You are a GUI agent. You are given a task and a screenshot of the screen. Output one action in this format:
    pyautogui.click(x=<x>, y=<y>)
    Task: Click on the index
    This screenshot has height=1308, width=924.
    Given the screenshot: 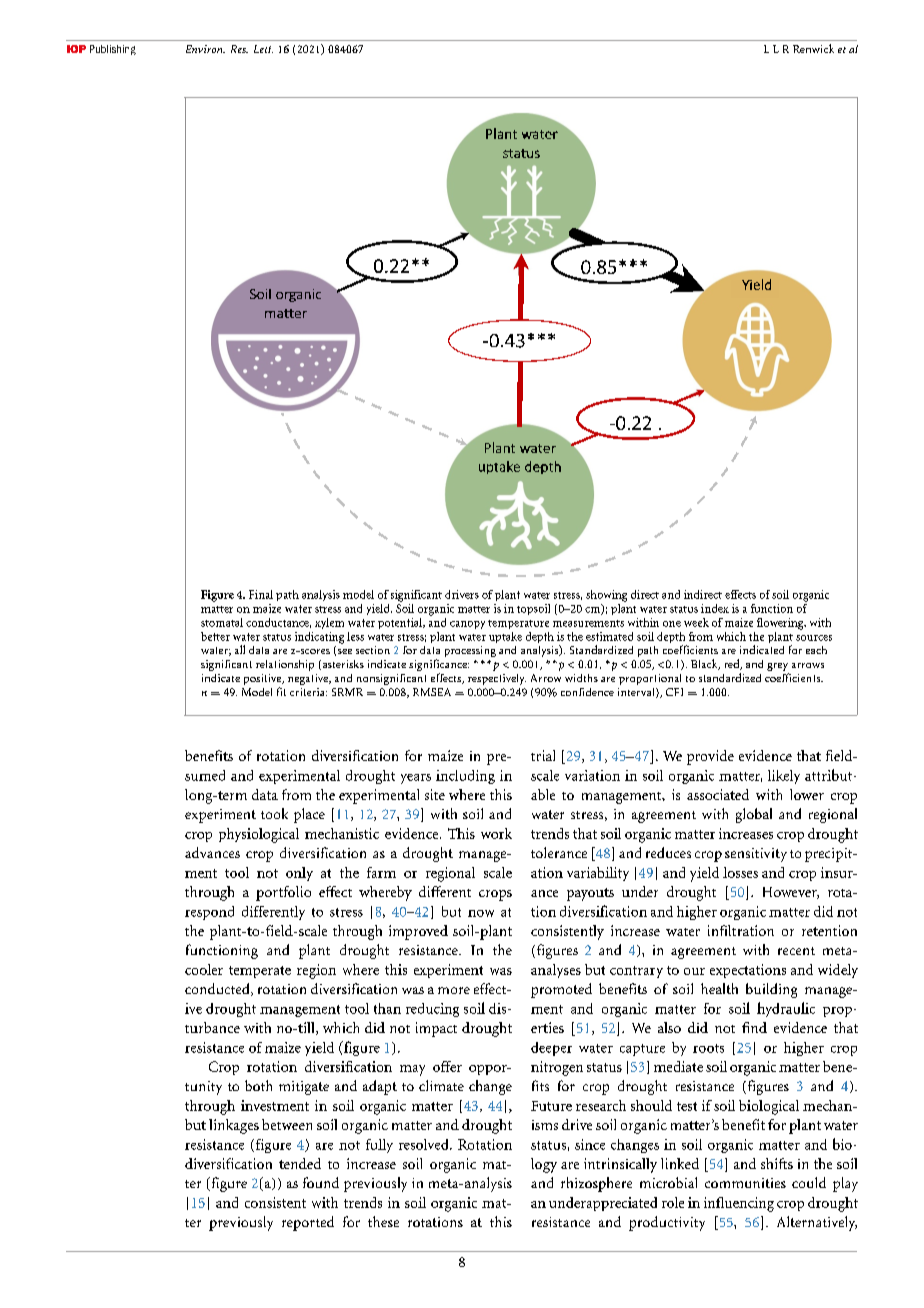 What is the action you would take?
    pyautogui.click(x=715, y=608)
